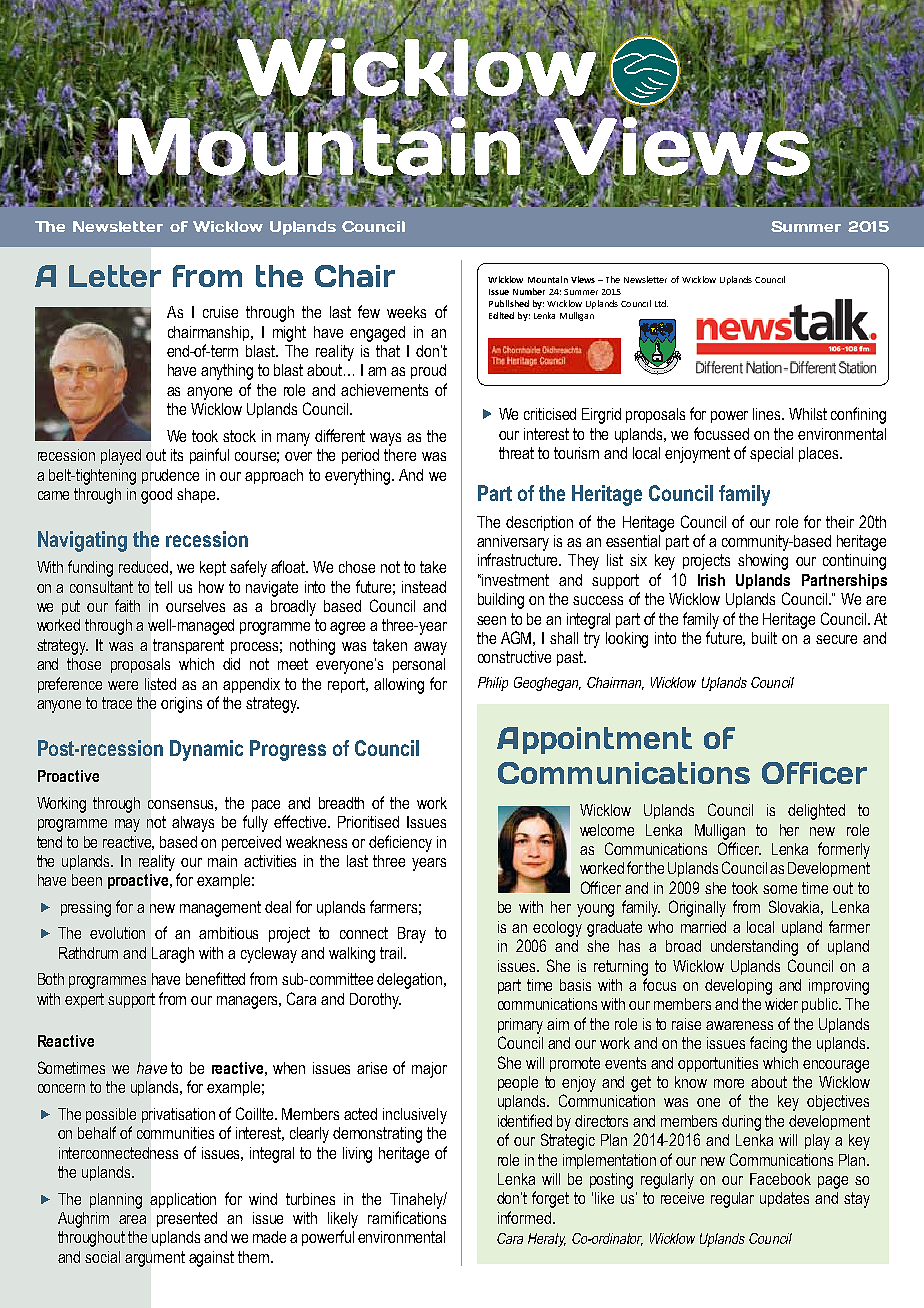 The width and height of the image is (924, 1308). Describe the element at coordinates (82, 541) in the image. I see `Navigating` at that location.
